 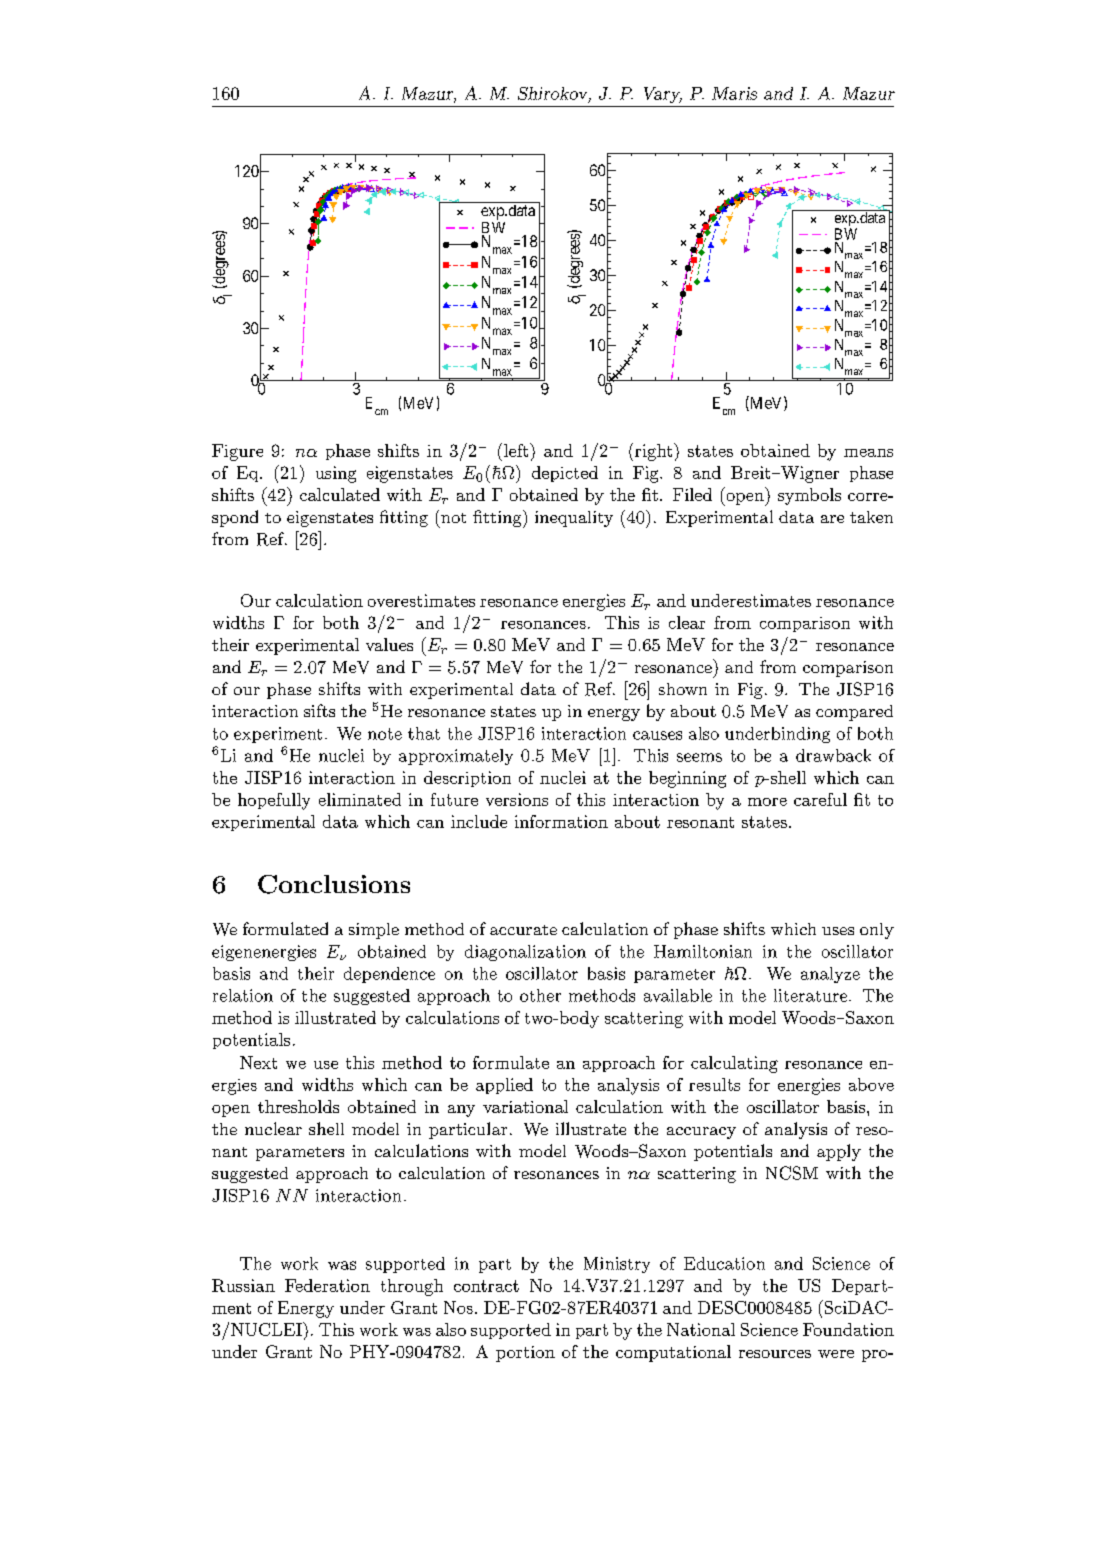 What do you see at coordinates (734, 93) in the screenshot?
I see `Maris` at bounding box center [734, 93].
